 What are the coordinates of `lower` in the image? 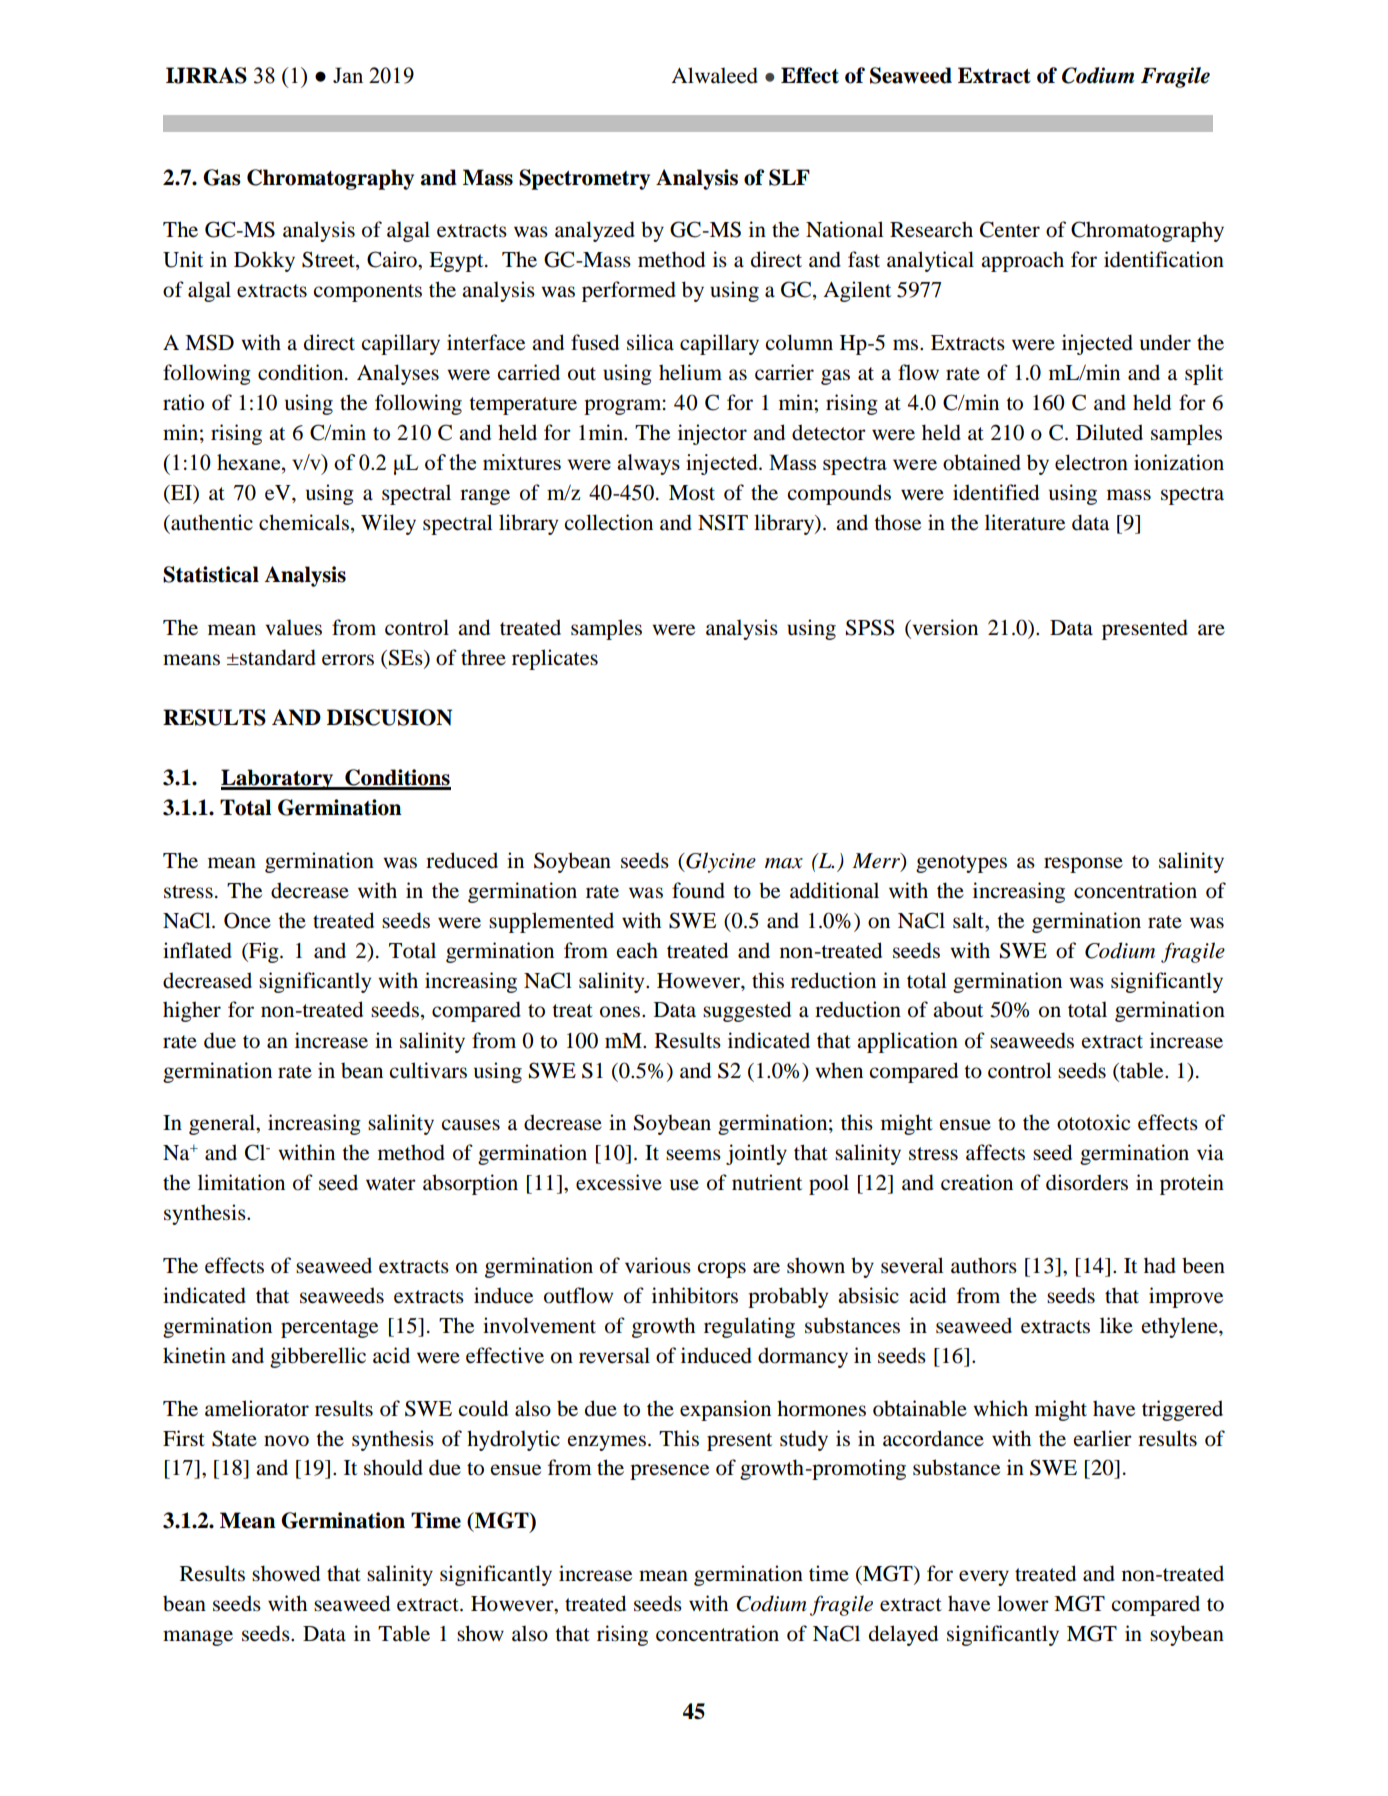 It's located at (1023, 1603).
